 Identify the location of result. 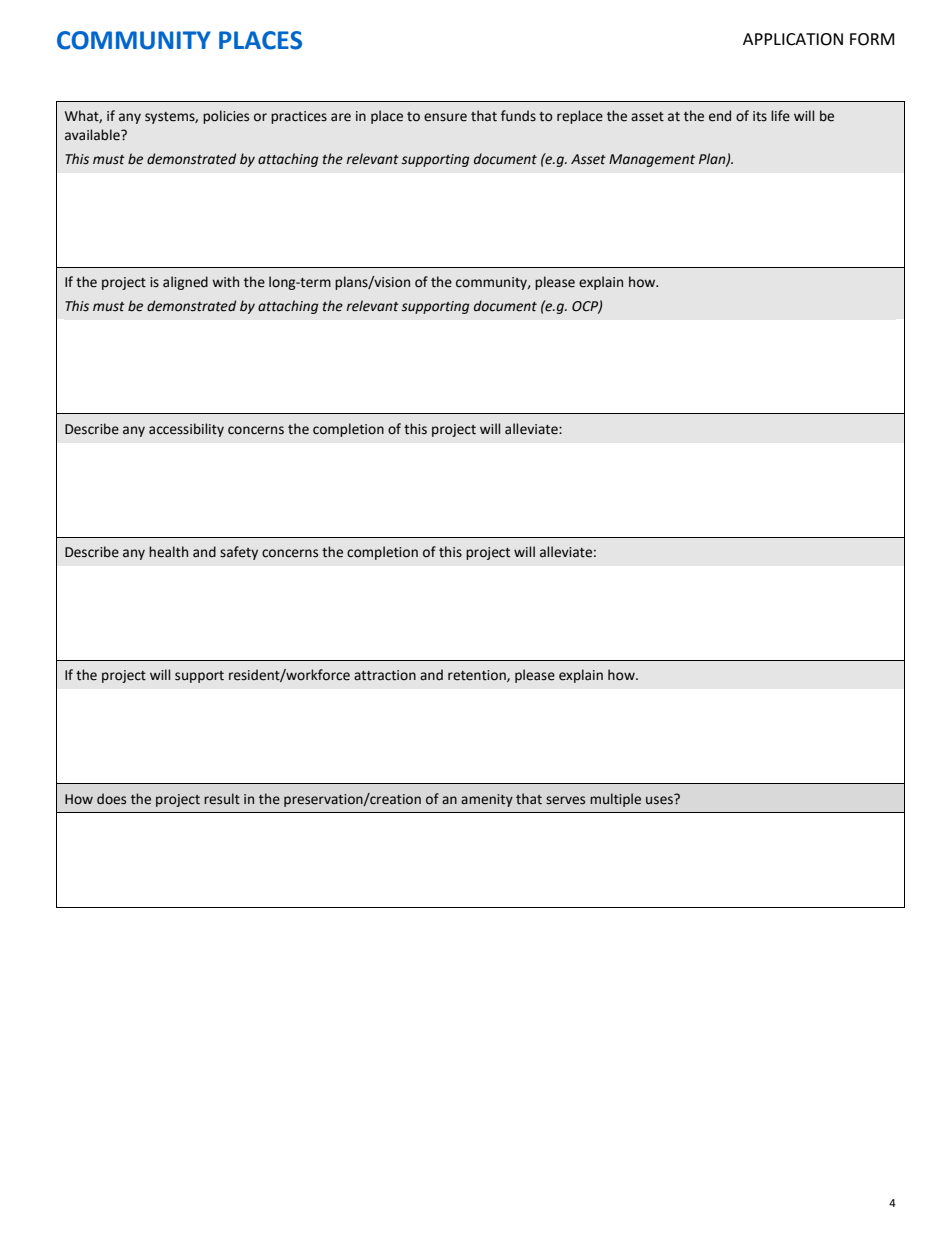
(222, 799).
